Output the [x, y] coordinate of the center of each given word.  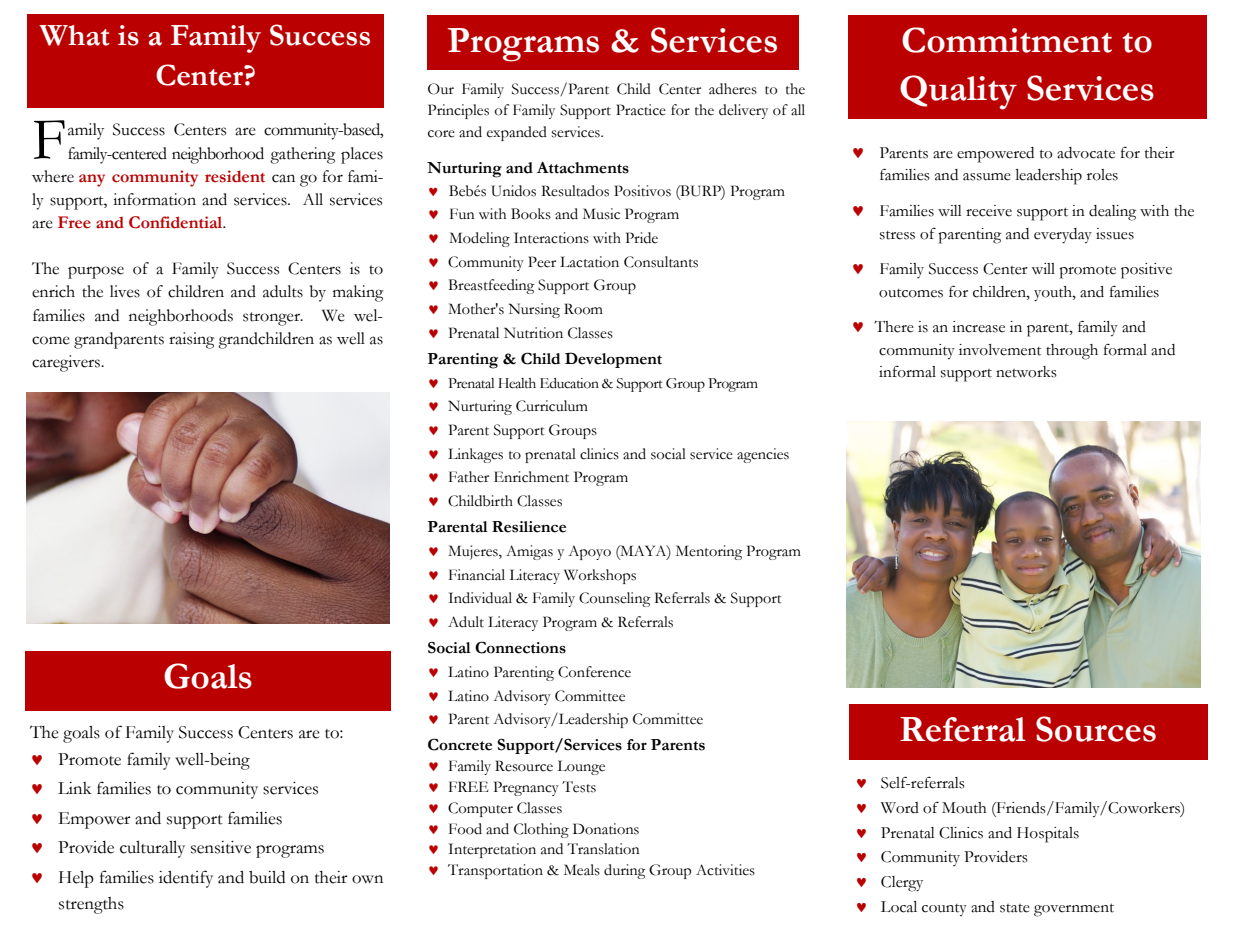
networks [1026, 372]
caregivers [67, 363]
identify [186, 879]
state [1015, 908]
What [74, 35]
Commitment [1007, 40]
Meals [582, 870]
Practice [641, 110]
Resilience [529, 527]
